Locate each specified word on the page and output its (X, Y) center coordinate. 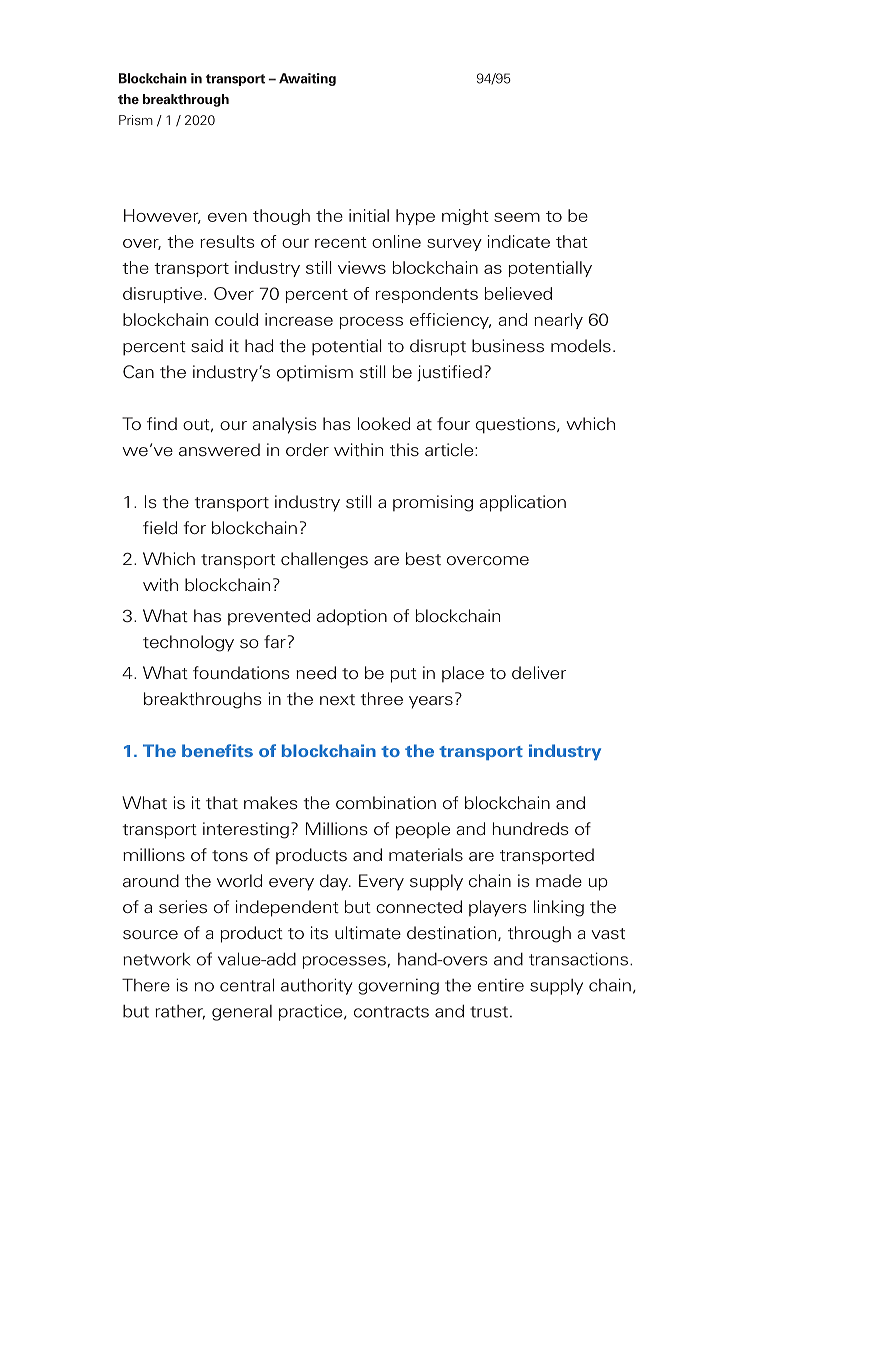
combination (386, 803)
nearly (558, 321)
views (362, 267)
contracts (391, 1012)
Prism (136, 120)
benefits (217, 750)
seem (517, 217)
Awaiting (307, 79)
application (522, 503)
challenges (324, 560)
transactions (580, 959)
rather (180, 1012)
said (207, 345)
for (194, 527)
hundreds (531, 829)
